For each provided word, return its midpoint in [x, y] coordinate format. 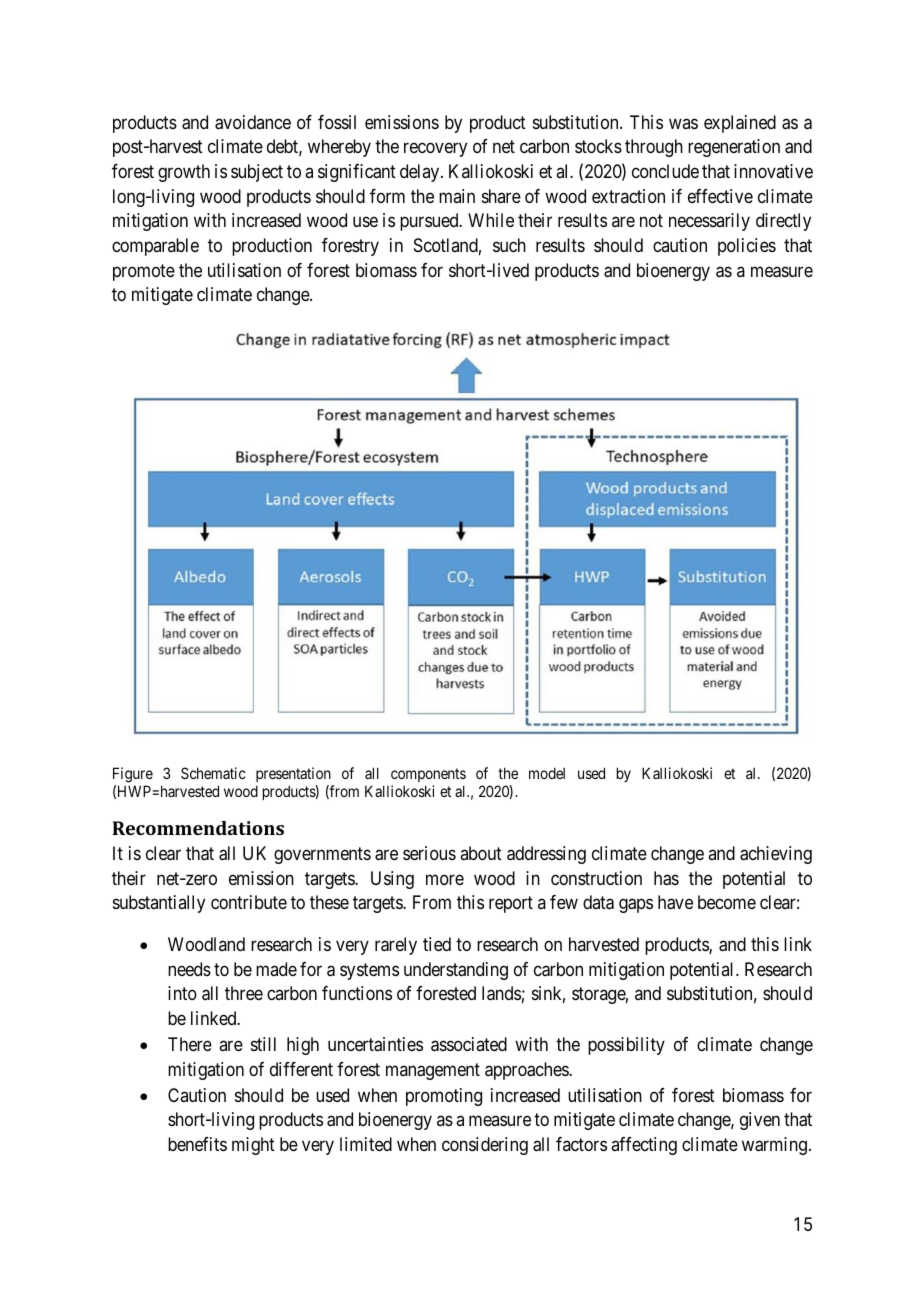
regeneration [734, 148]
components [428, 775]
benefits [197, 1144]
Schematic [213, 773]
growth [184, 173]
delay [421, 173]
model [547, 773]
